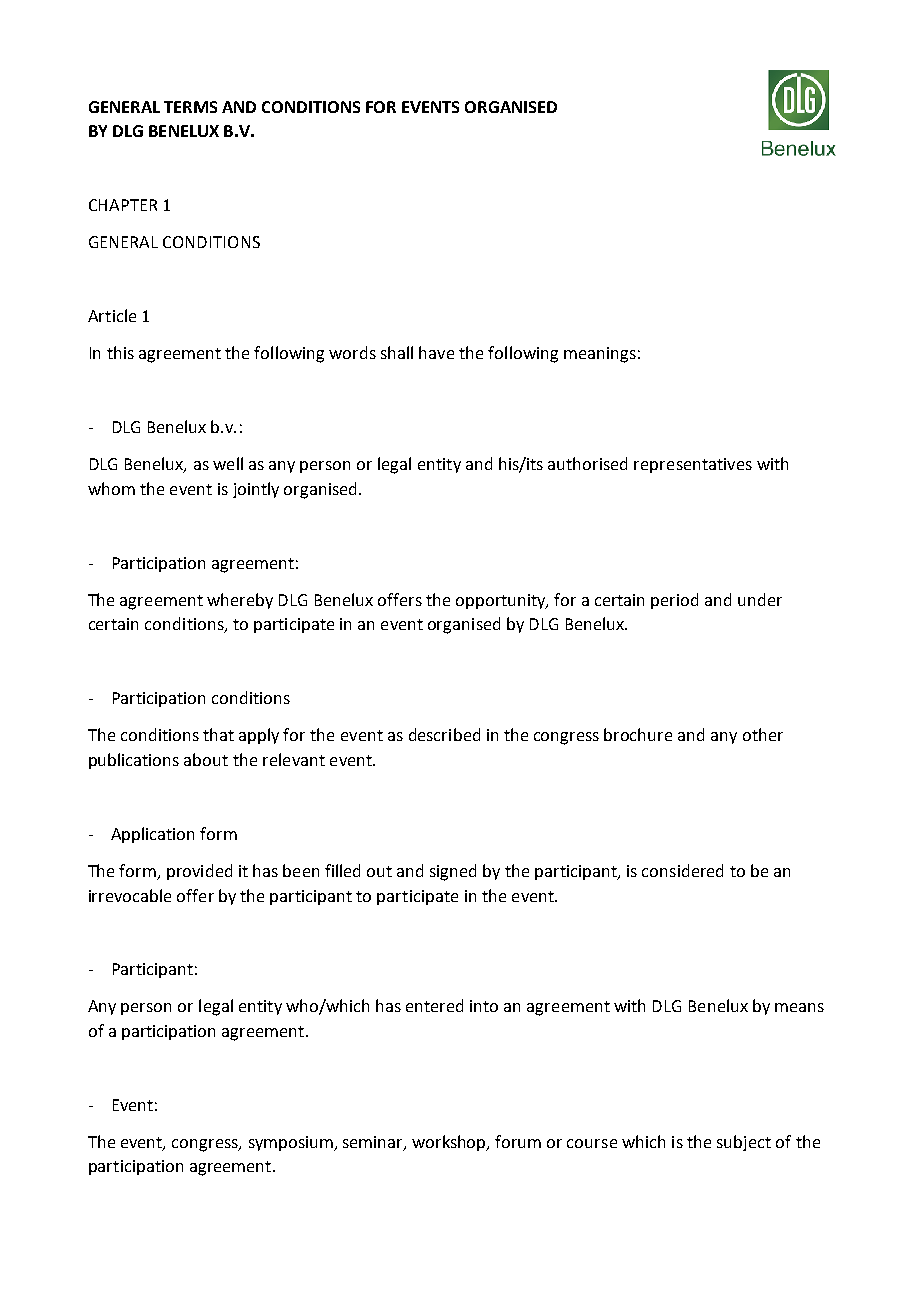 The image size is (924, 1308). Describe the element at coordinates (444, 734) in the image. I see `described` at that location.
